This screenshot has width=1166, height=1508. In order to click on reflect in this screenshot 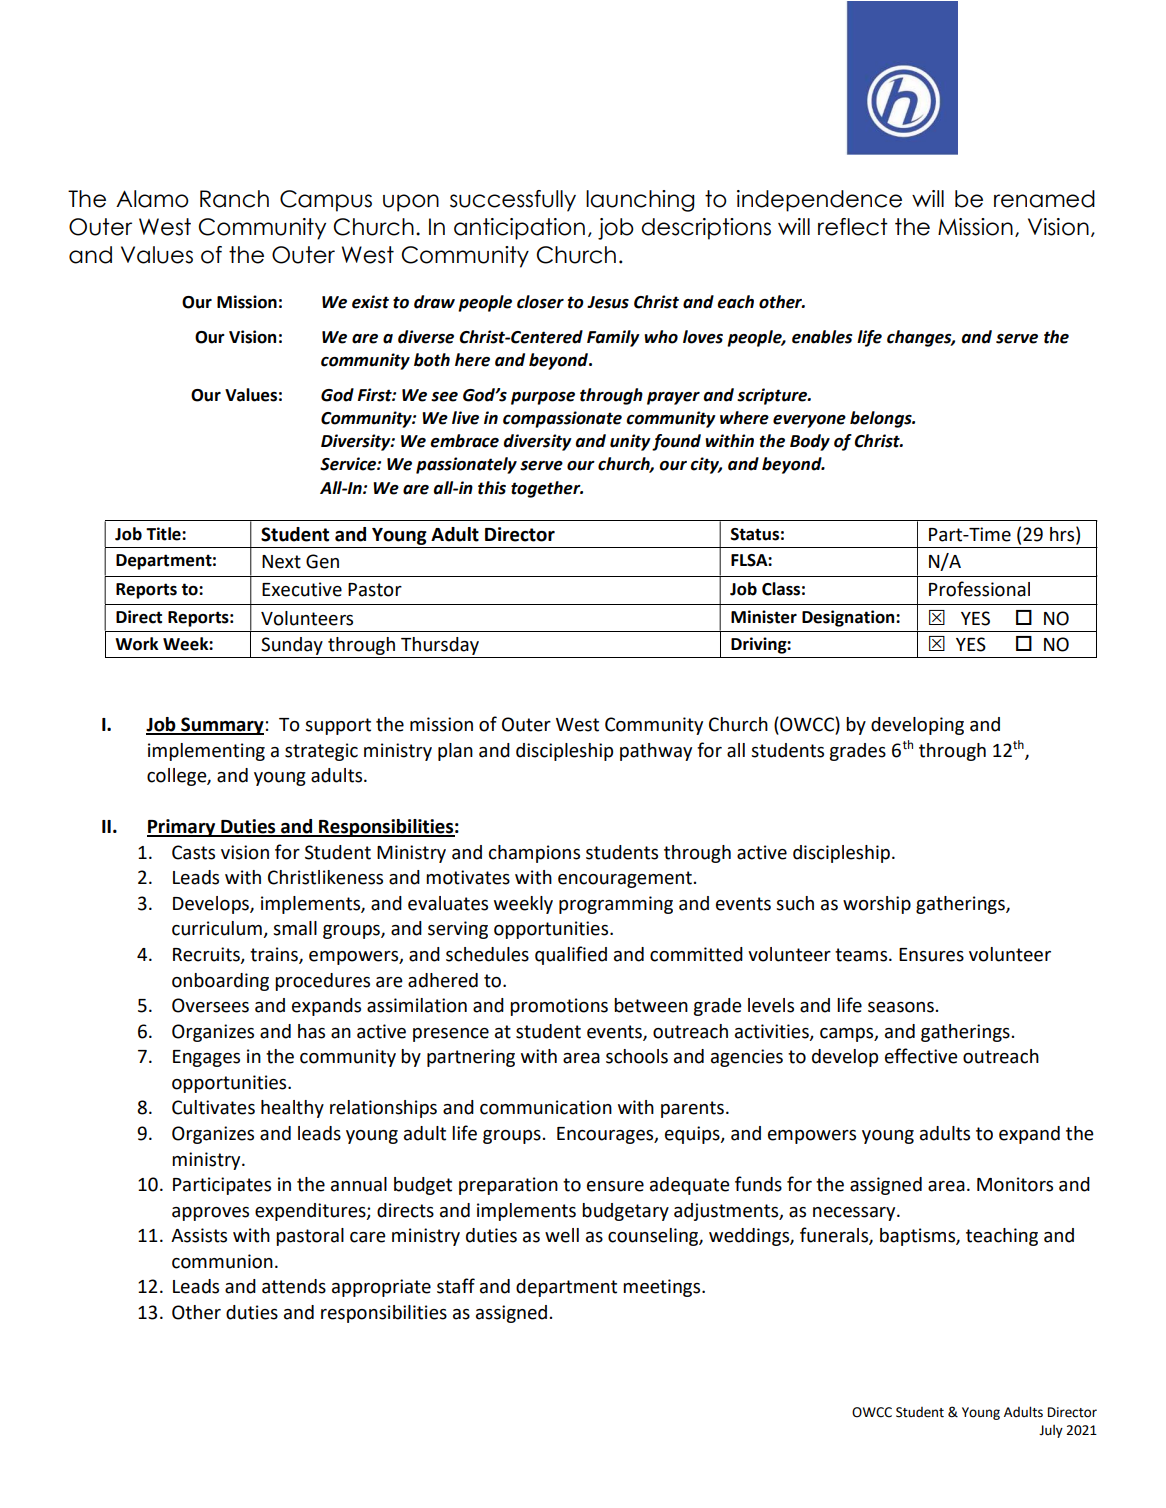, I will do `click(853, 227)`.
